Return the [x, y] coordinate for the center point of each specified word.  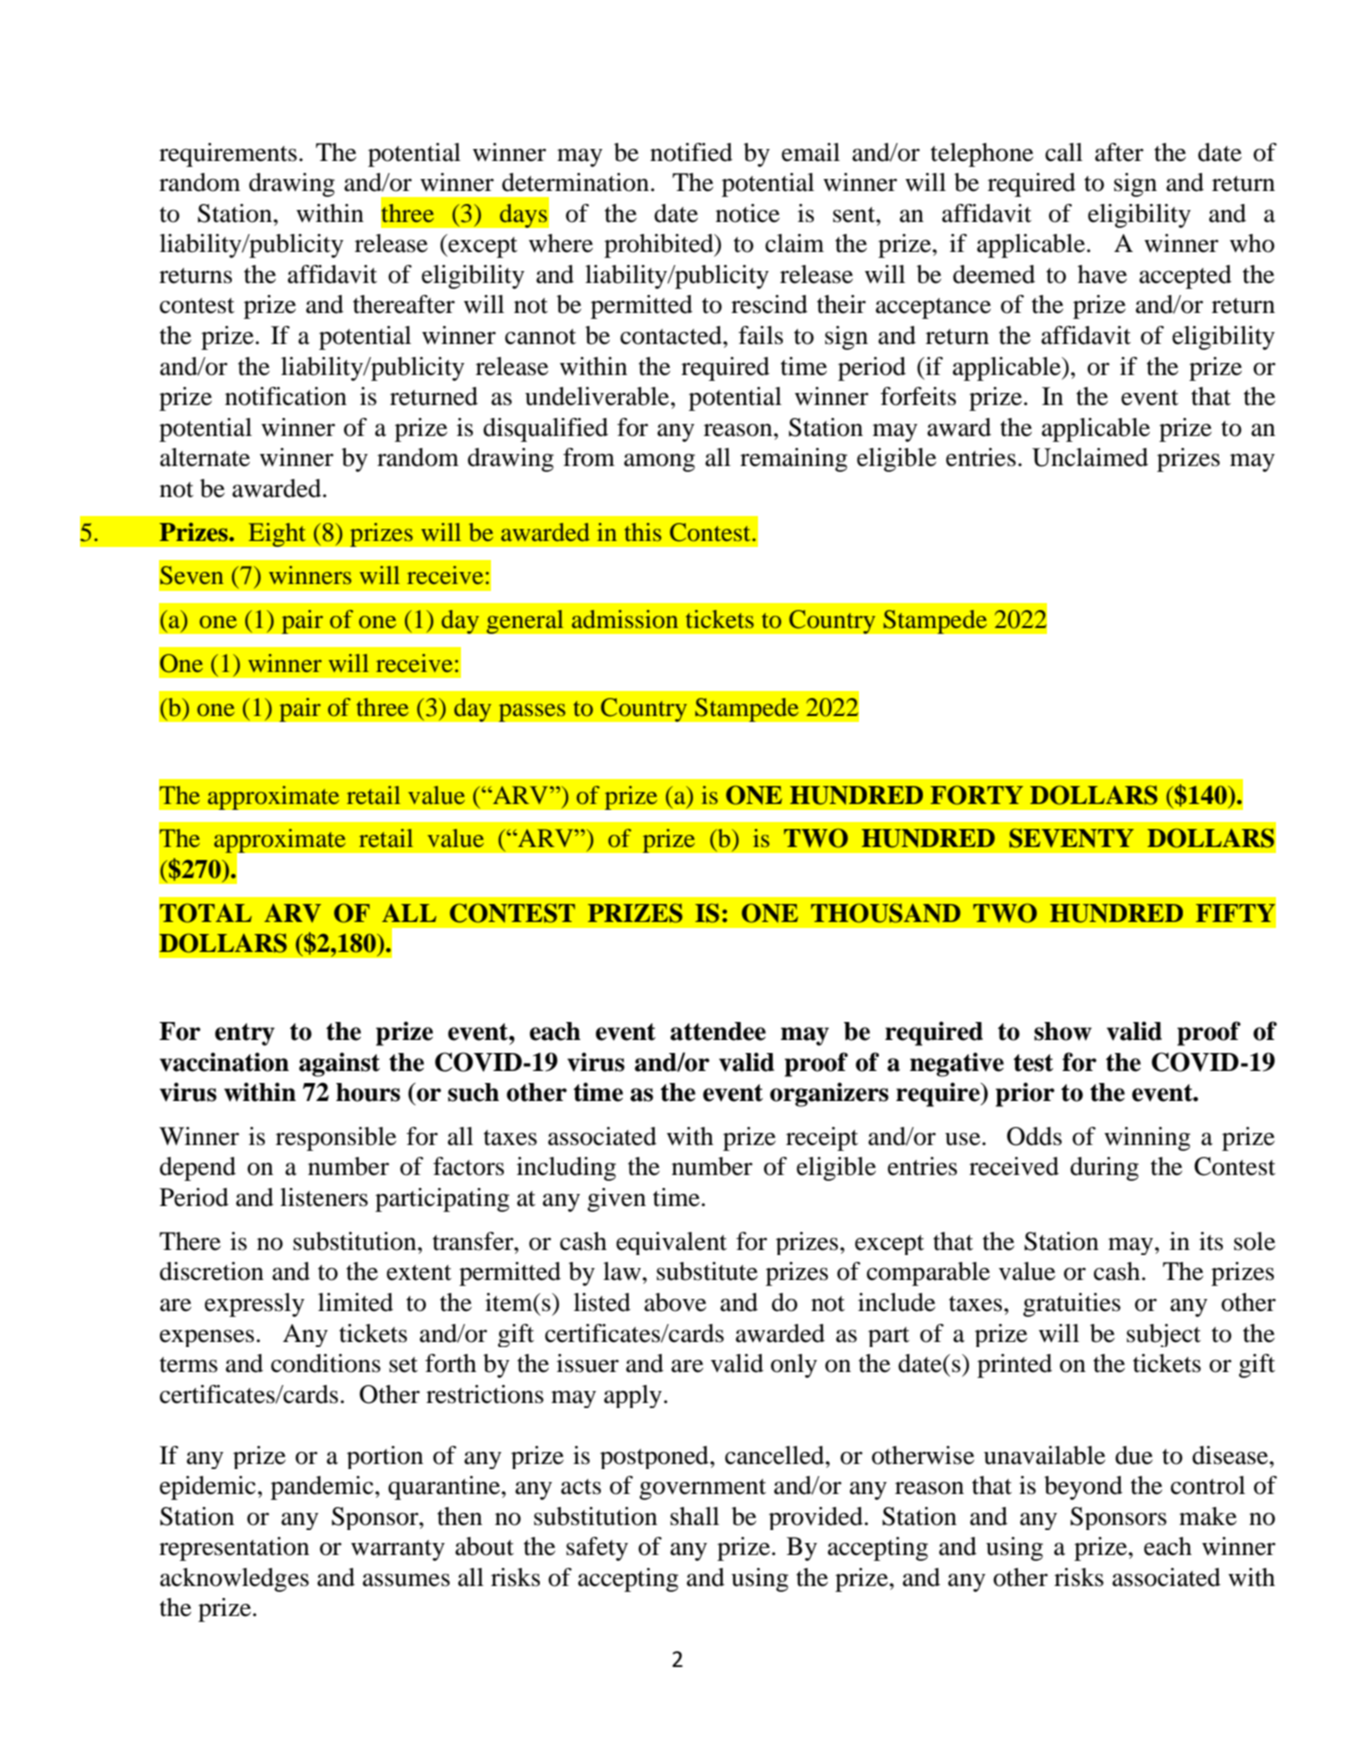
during [1104, 1169]
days [523, 215]
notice [748, 213]
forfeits [918, 396]
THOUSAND [886, 913]
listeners [324, 1197]
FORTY [976, 795]
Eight [277, 534]
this [643, 532]
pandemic [323, 1488]
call [1064, 152]
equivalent [671, 1243]
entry [245, 1034]
